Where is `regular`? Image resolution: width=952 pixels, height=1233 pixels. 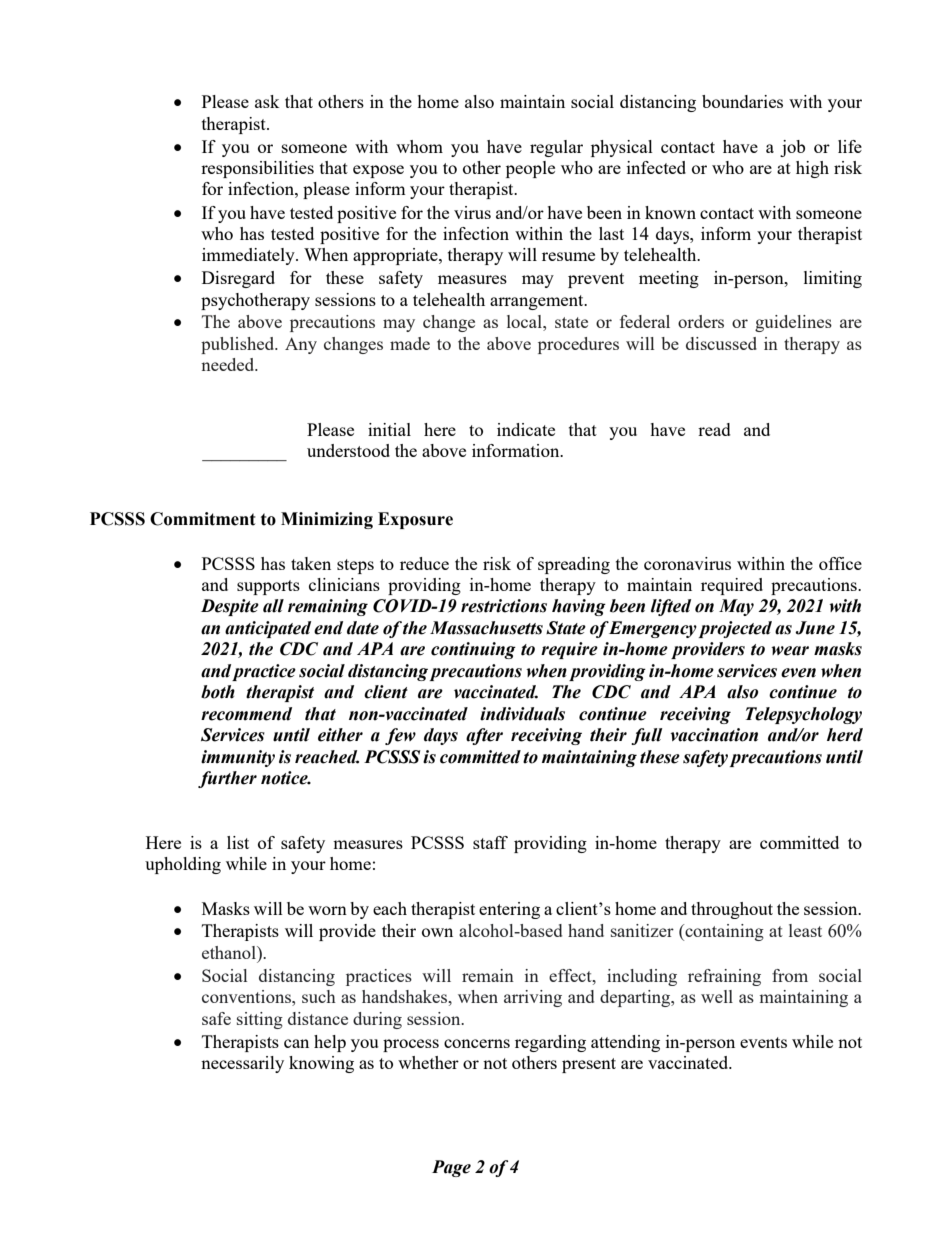 regular is located at coordinates (556, 148).
